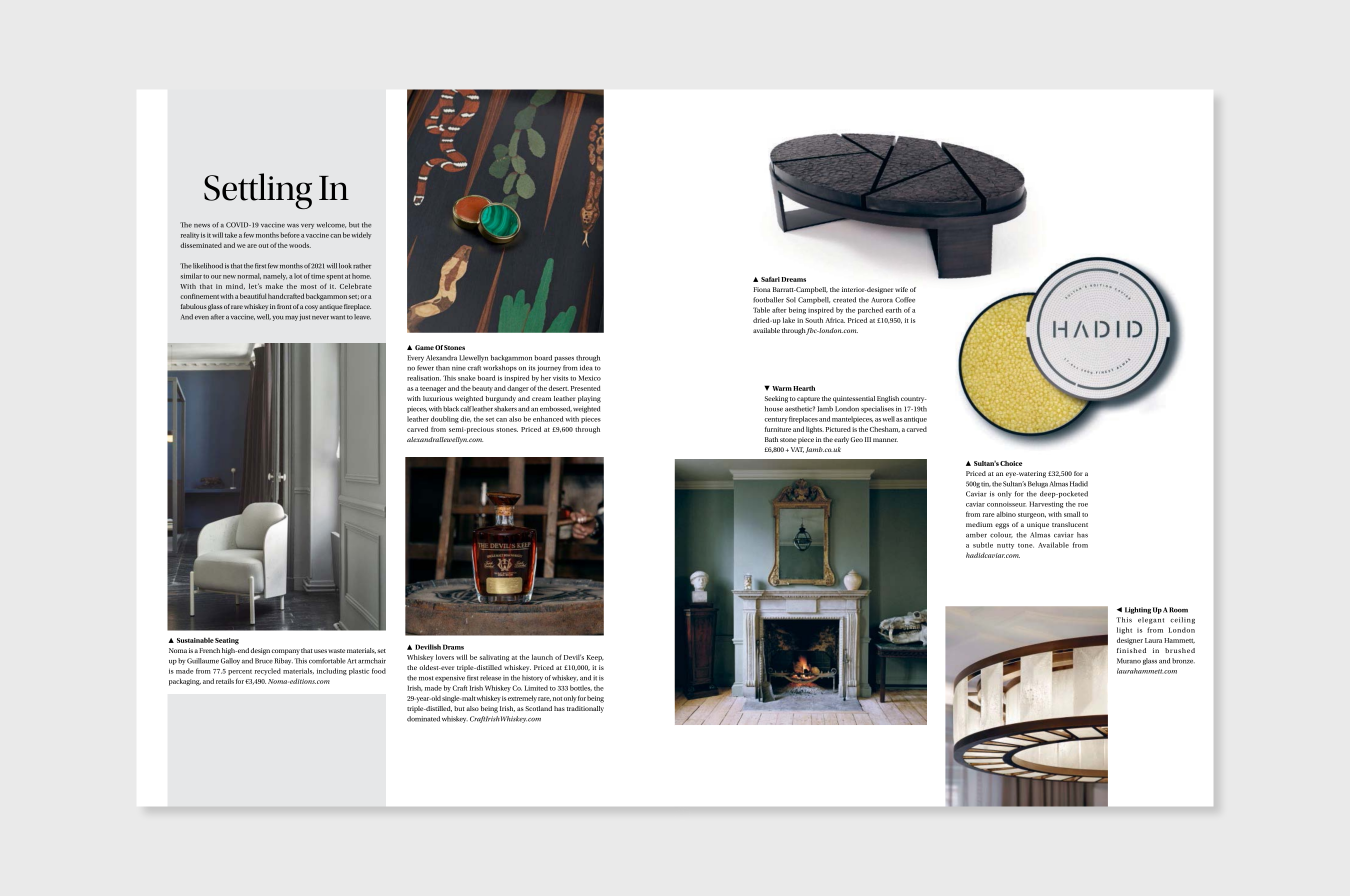 This image has height=896, width=1350. I want to click on Bath, so click(771, 439).
